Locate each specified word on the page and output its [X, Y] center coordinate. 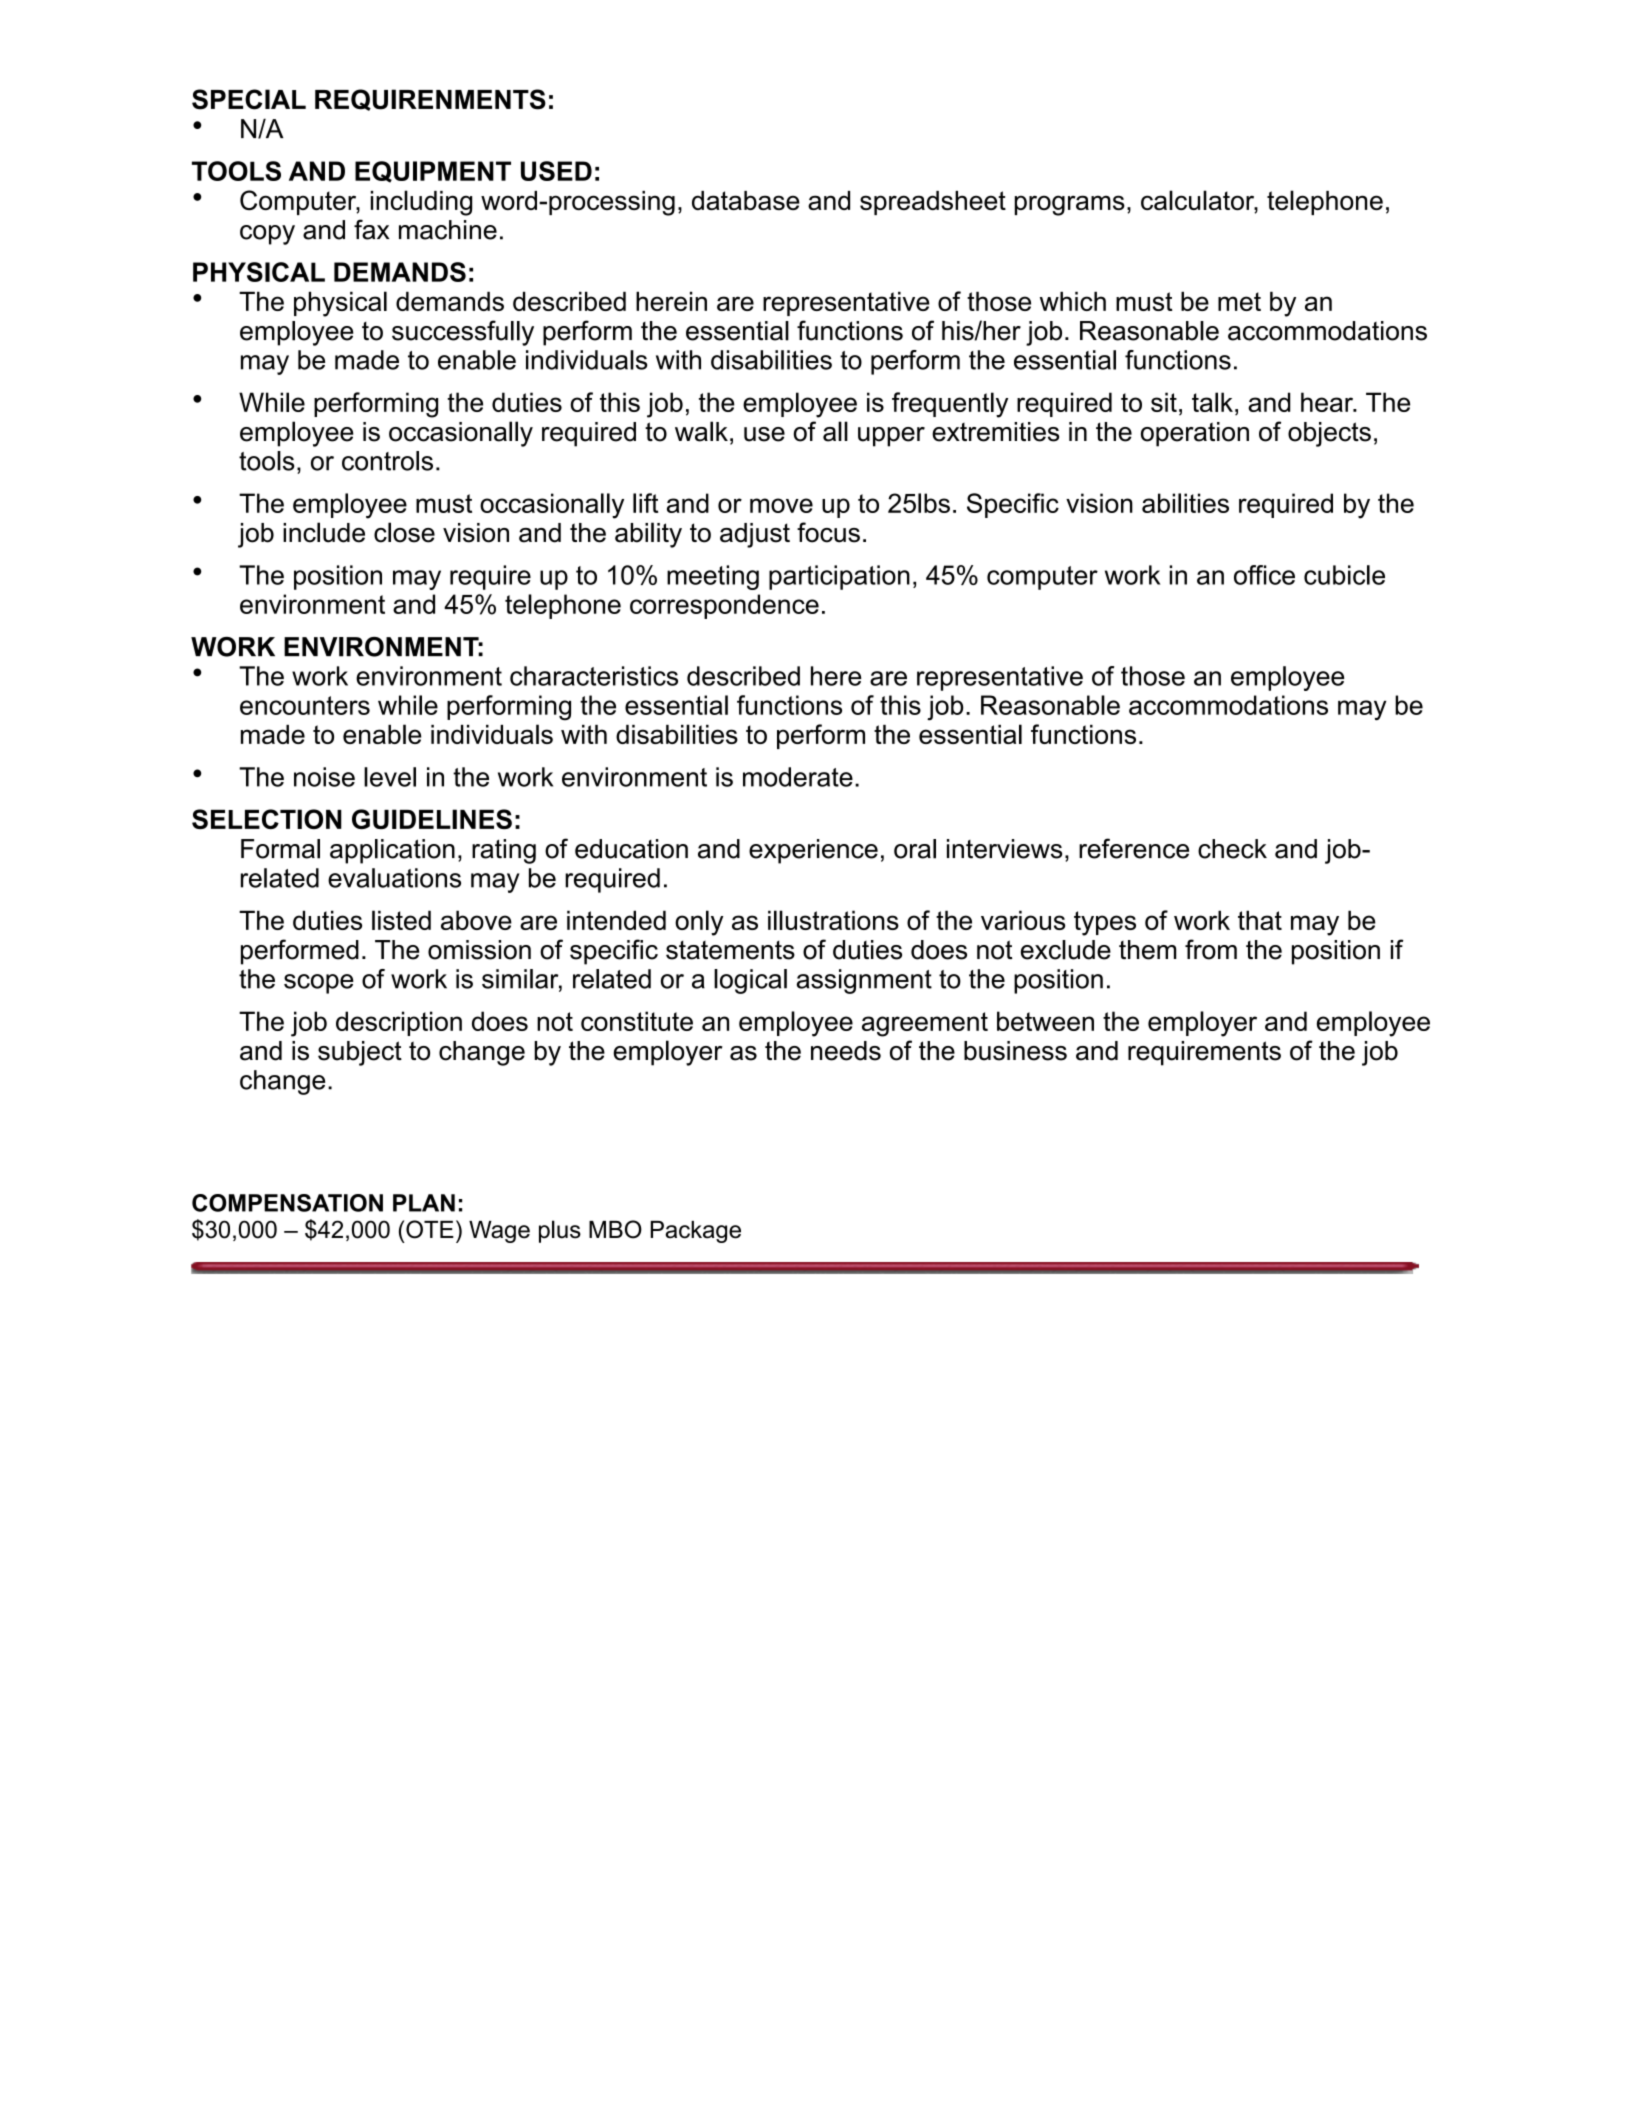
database [746, 200]
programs [1070, 205]
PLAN [424, 1203]
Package [696, 1232]
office [1264, 575]
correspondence [724, 606]
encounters [305, 705]
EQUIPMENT [433, 172]
